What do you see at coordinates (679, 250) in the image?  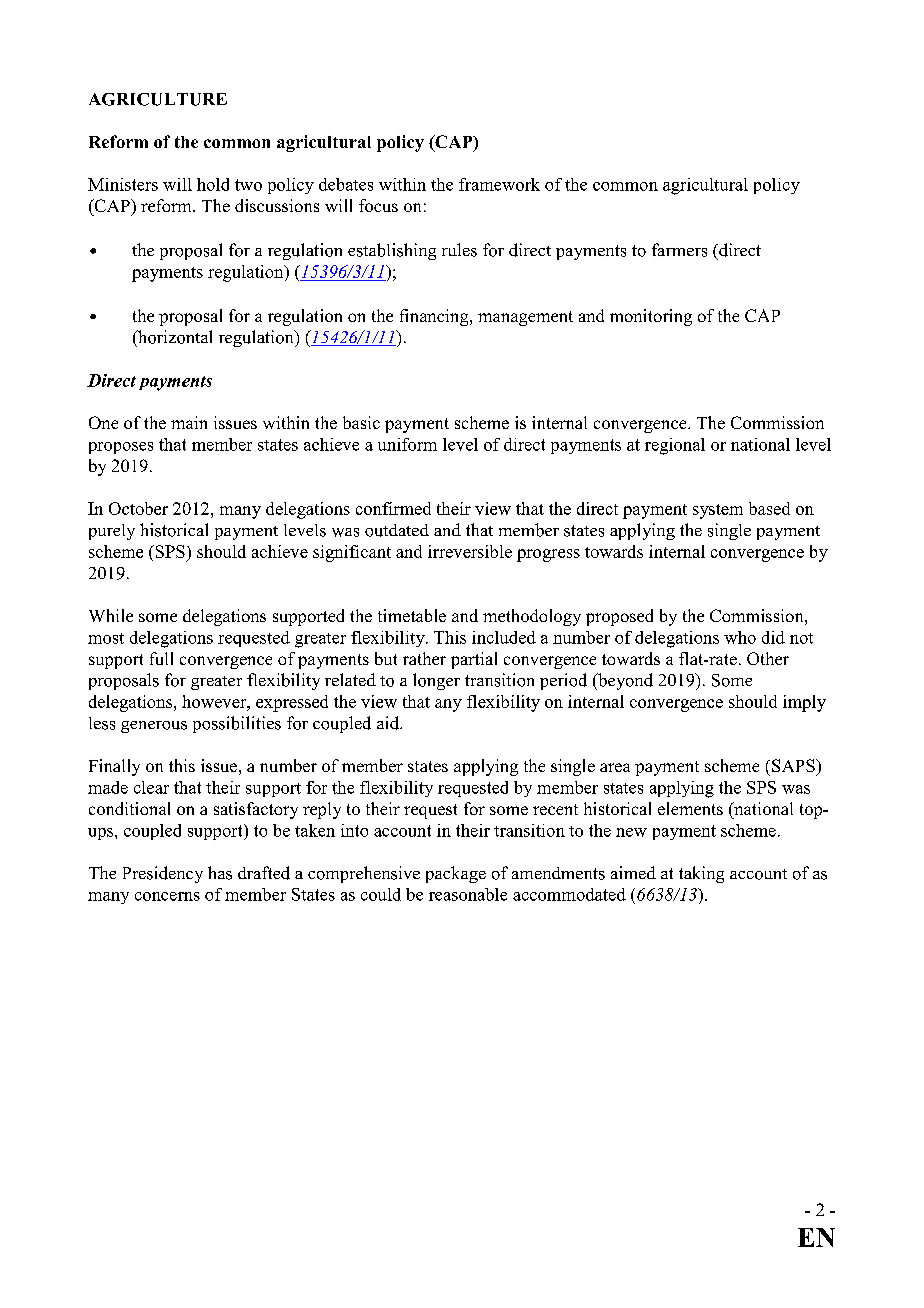 I see `farmers` at bounding box center [679, 250].
